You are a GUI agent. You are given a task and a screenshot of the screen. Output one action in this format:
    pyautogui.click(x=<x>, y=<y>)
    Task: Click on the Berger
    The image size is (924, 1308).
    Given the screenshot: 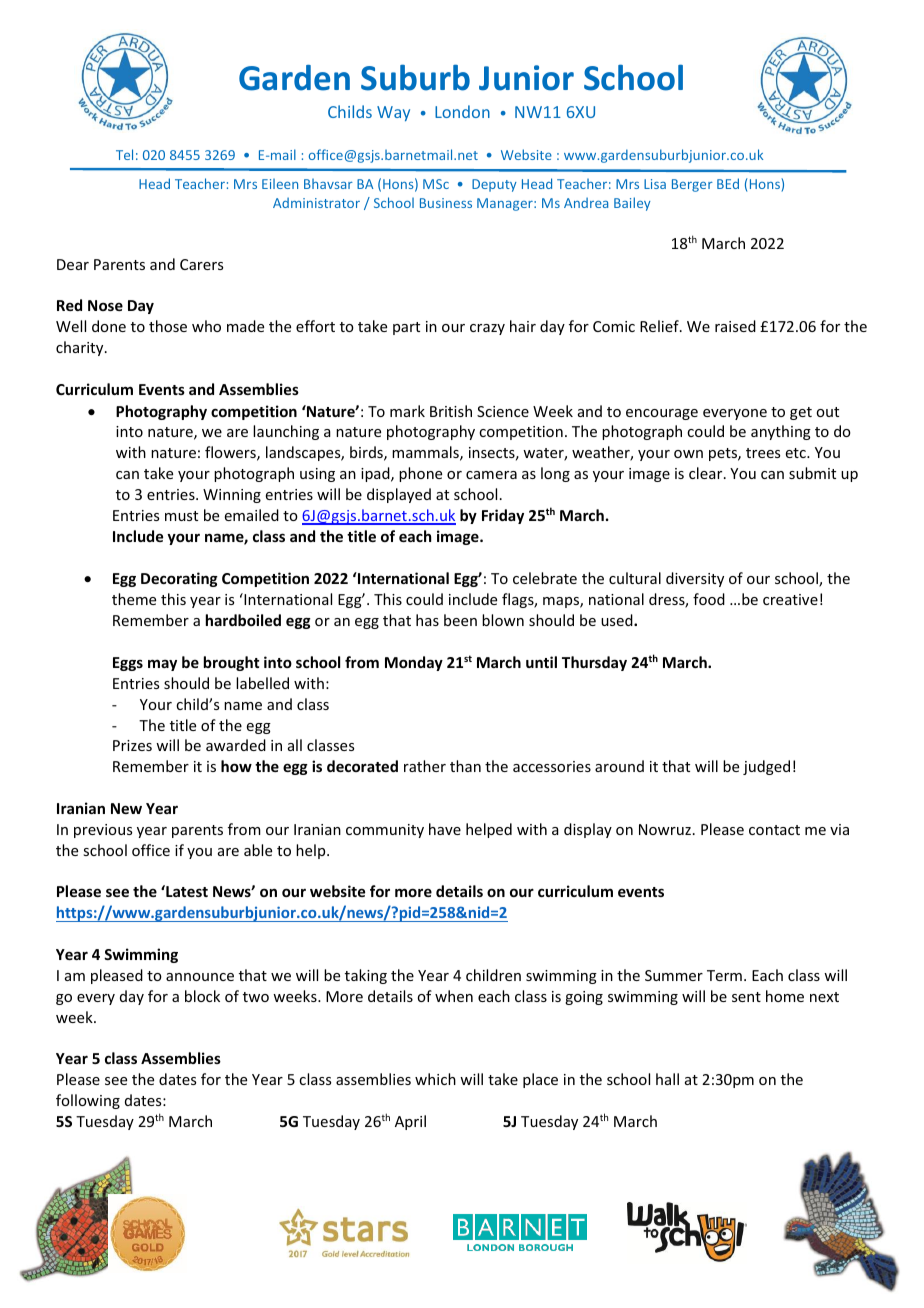 What is the action you would take?
    pyautogui.click(x=692, y=185)
